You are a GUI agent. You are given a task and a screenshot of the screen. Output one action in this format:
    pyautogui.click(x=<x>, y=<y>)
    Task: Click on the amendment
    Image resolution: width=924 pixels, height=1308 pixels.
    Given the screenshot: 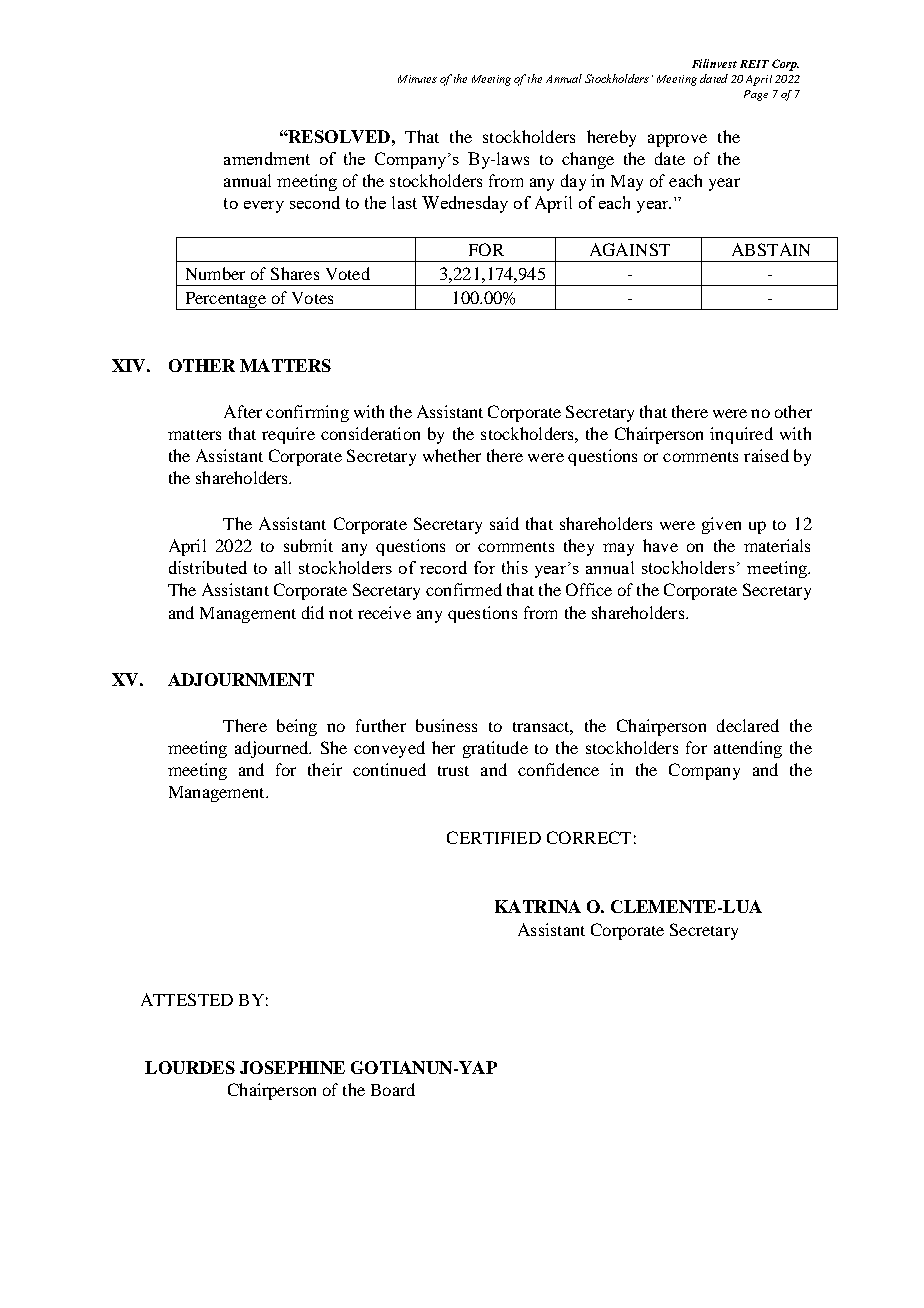 What is the action you would take?
    pyautogui.click(x=267, y=158)
